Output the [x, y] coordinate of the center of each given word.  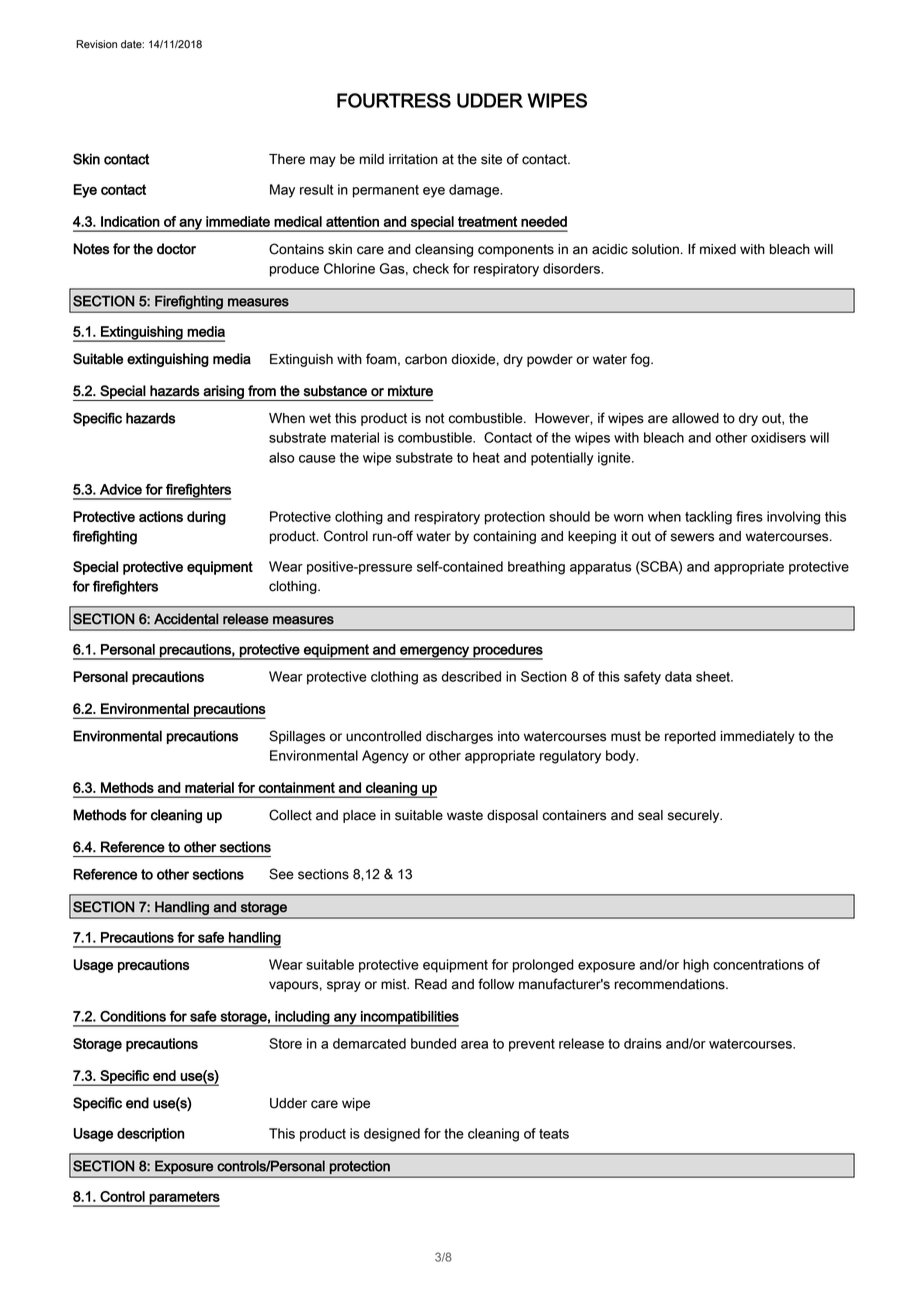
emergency [434, 653]
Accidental [186, 619]
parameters [184, 1199]
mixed [718, 249]
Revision [96, 44]
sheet [714, 676]
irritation [413, 159]
